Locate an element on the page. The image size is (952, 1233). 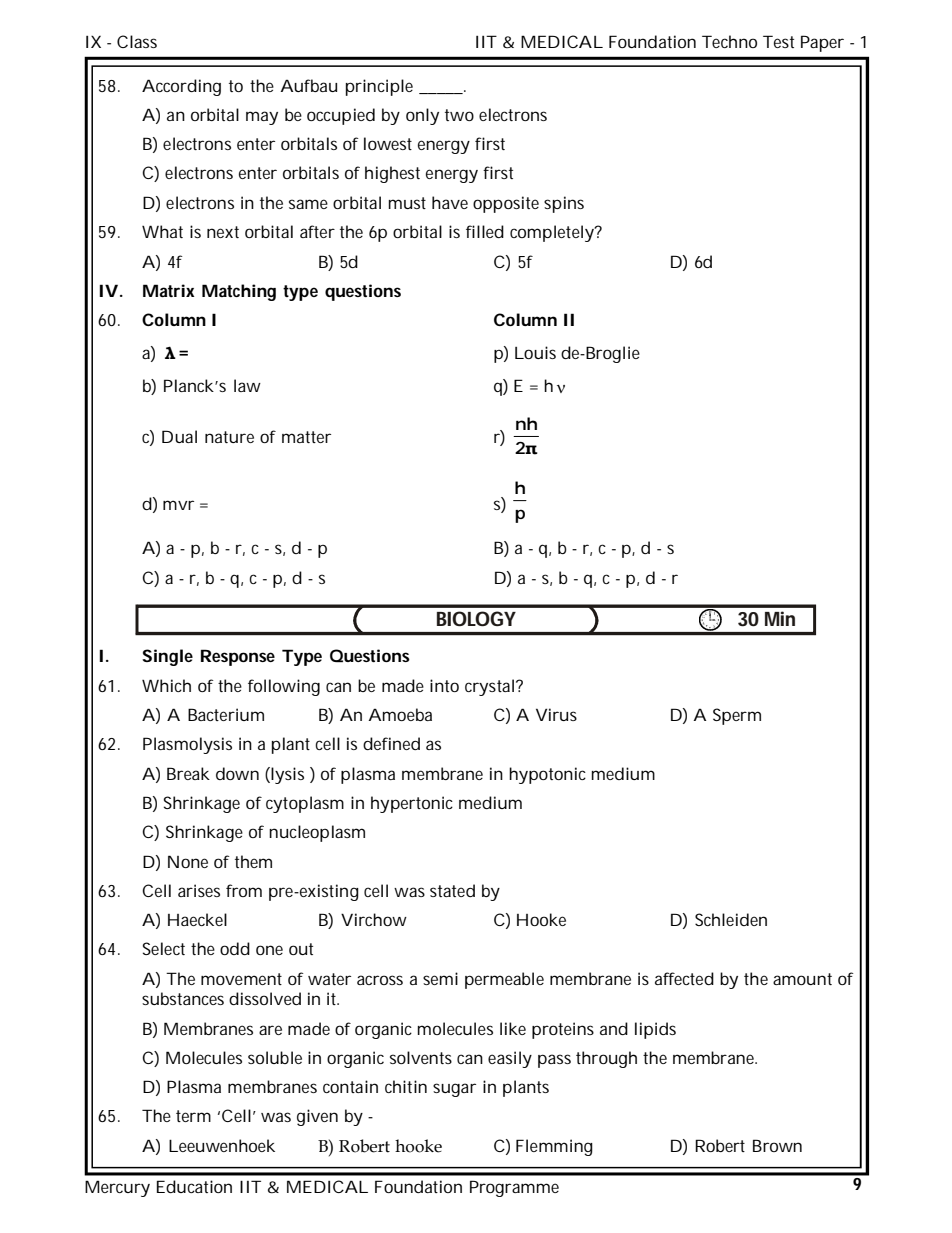
Programme is located at coordinates (514, 1188).
